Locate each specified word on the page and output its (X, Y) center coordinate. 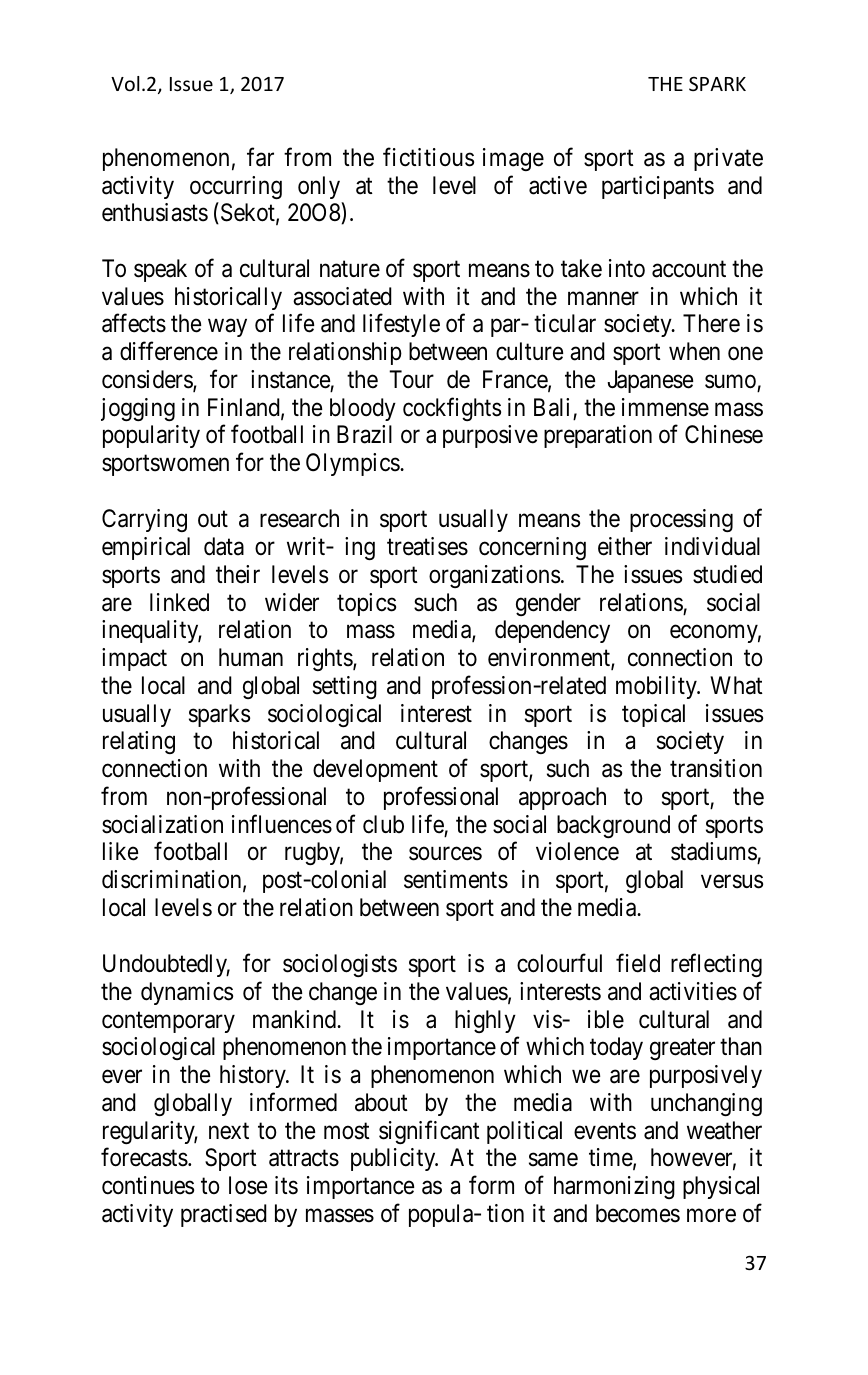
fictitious (428, 157)
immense (665, 407)
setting (345, 687)
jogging (138, 409)
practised (224, 1215)
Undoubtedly (166, 965)
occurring (236, 187)
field (638, 963)
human (251, 657)
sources (445, 854)
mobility (657, 687)
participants (658, 187)
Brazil (364, 434)
